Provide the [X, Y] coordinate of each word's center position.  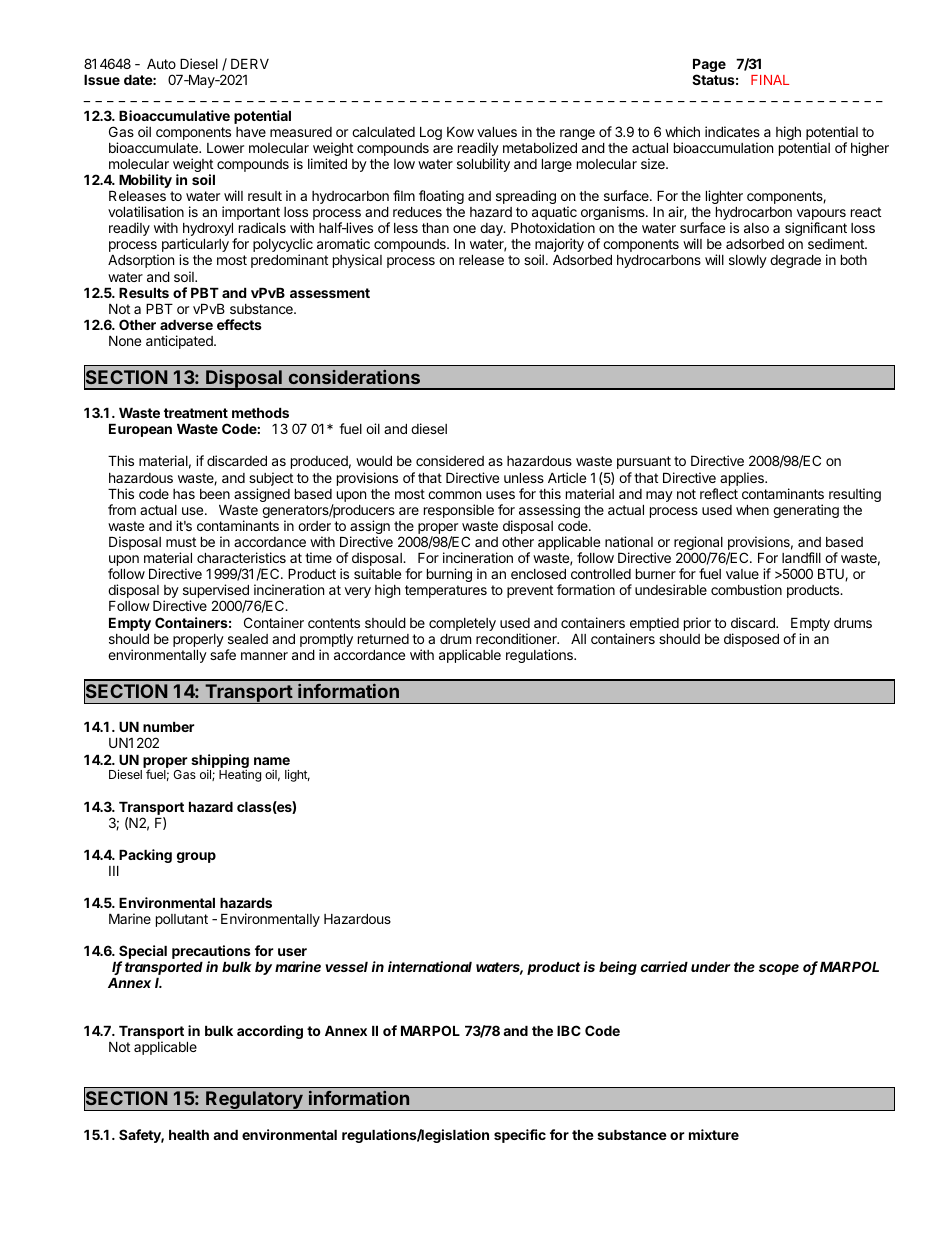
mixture [714, 1134]
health [189, 1135]
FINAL [770, 80]
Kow [460, 132]
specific [520, 1136]
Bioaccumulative [174, 115]
